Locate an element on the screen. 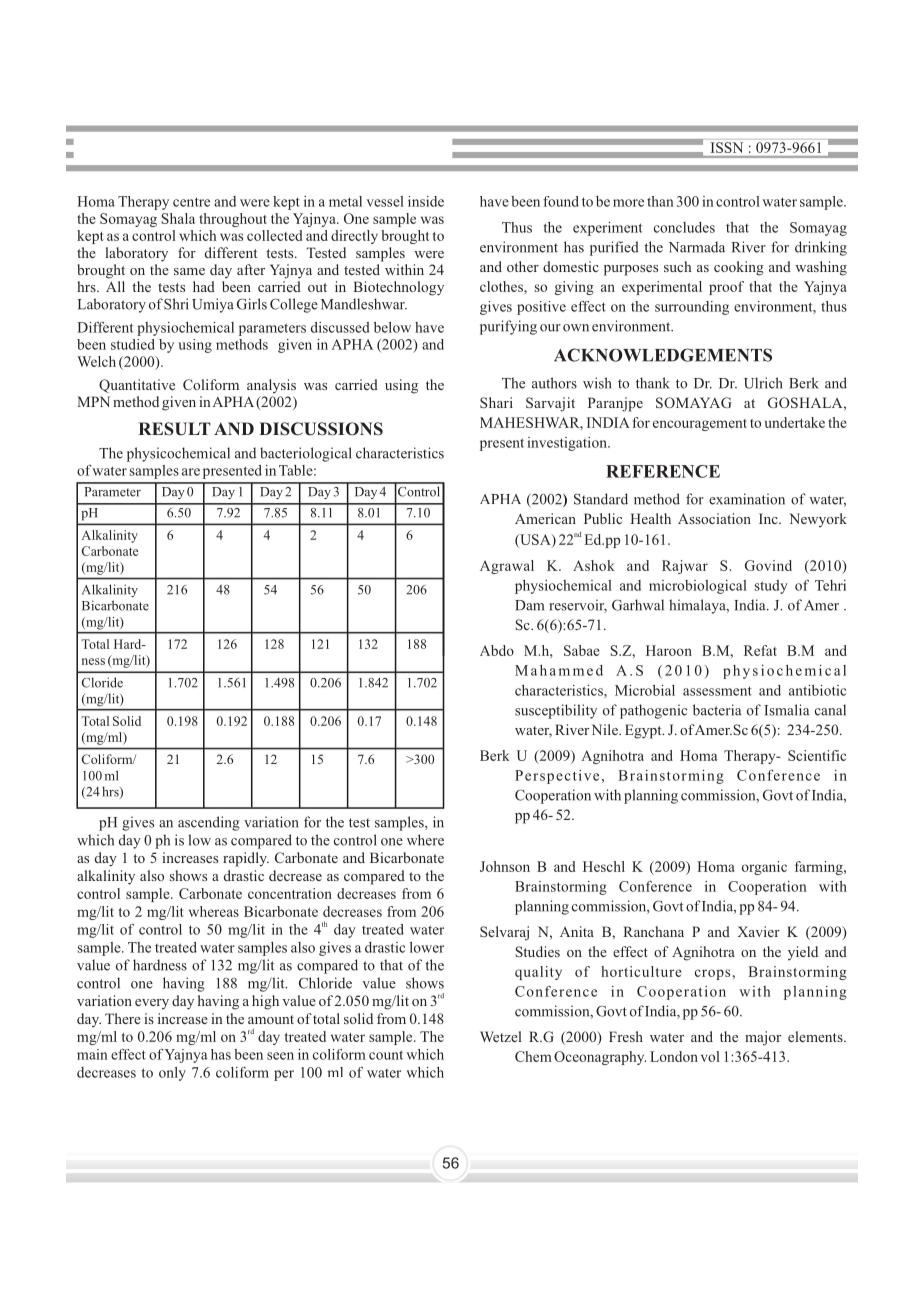 The image size is (924, 1308). centre is located at coordinates (191, 202).
